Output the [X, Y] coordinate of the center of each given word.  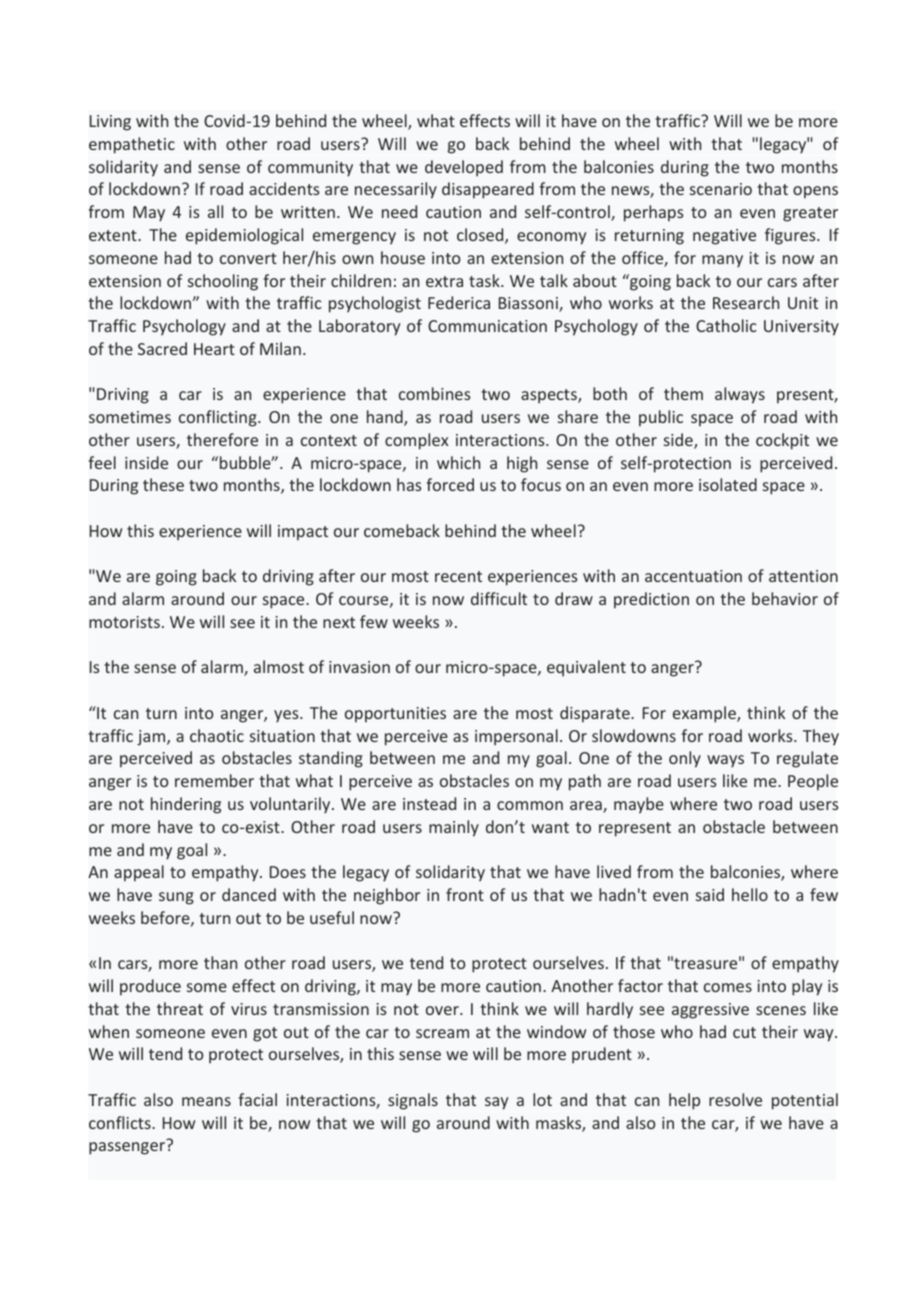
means [206, 1101]
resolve [735, 1099]
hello [750, 894]
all [215, 211]
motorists [124, 622]
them [683, 393]
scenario [721, 189]
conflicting [219, 418]
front [465, 894]
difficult [499, 598]
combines [435, 393]
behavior [785, 598]
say [496, 1103]
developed [464, 168]
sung [176, 898]
